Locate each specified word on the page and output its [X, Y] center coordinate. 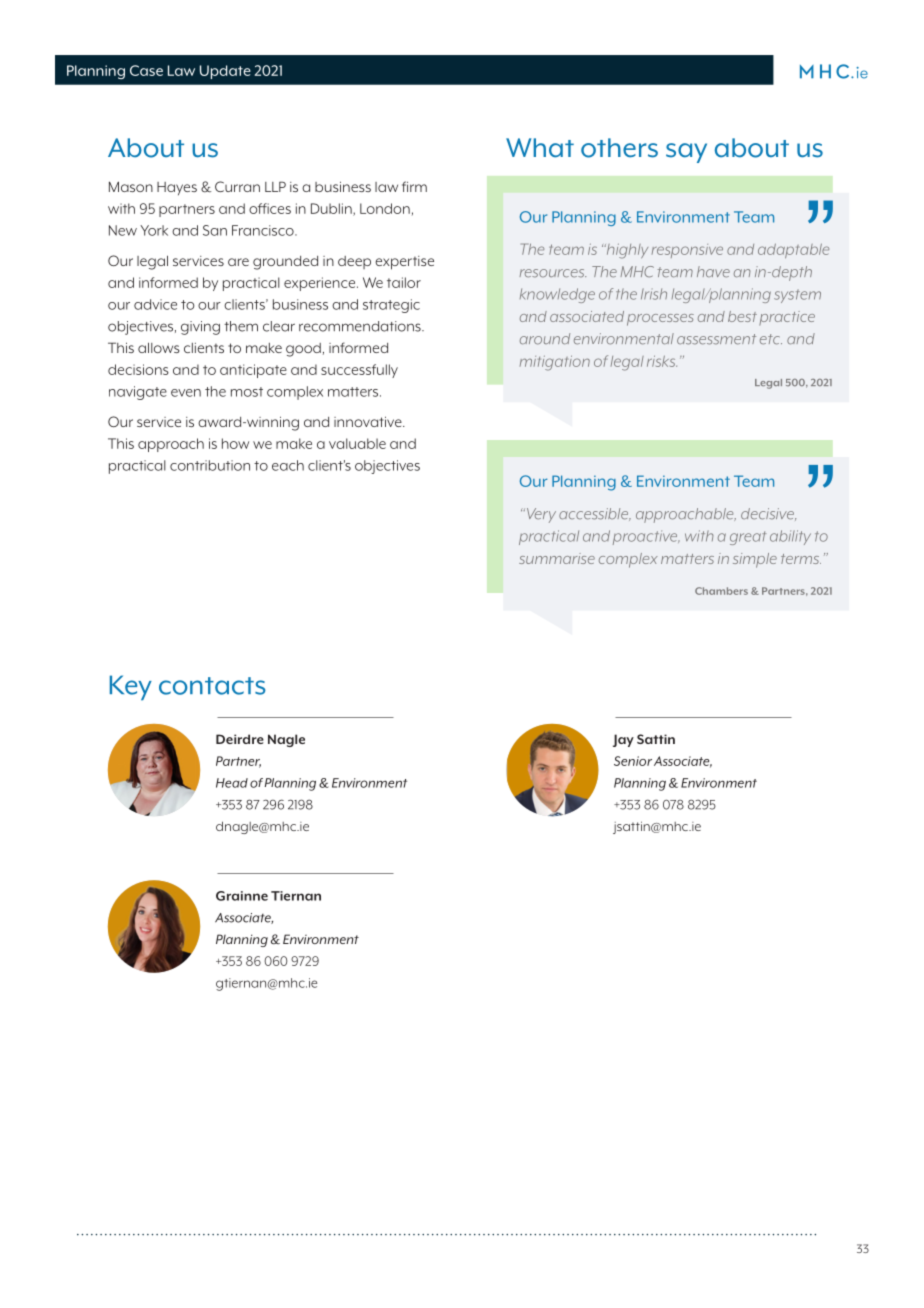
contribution [210, 465]
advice [155, 304]
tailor [404, 282]
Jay [623, 740]
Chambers [721, 591]
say [686, 153]
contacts [212, 686]
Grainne [242, 896]
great [748, 538]
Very [540, 515]
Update [225, 72]
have [713, 272]
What [540, 148]
